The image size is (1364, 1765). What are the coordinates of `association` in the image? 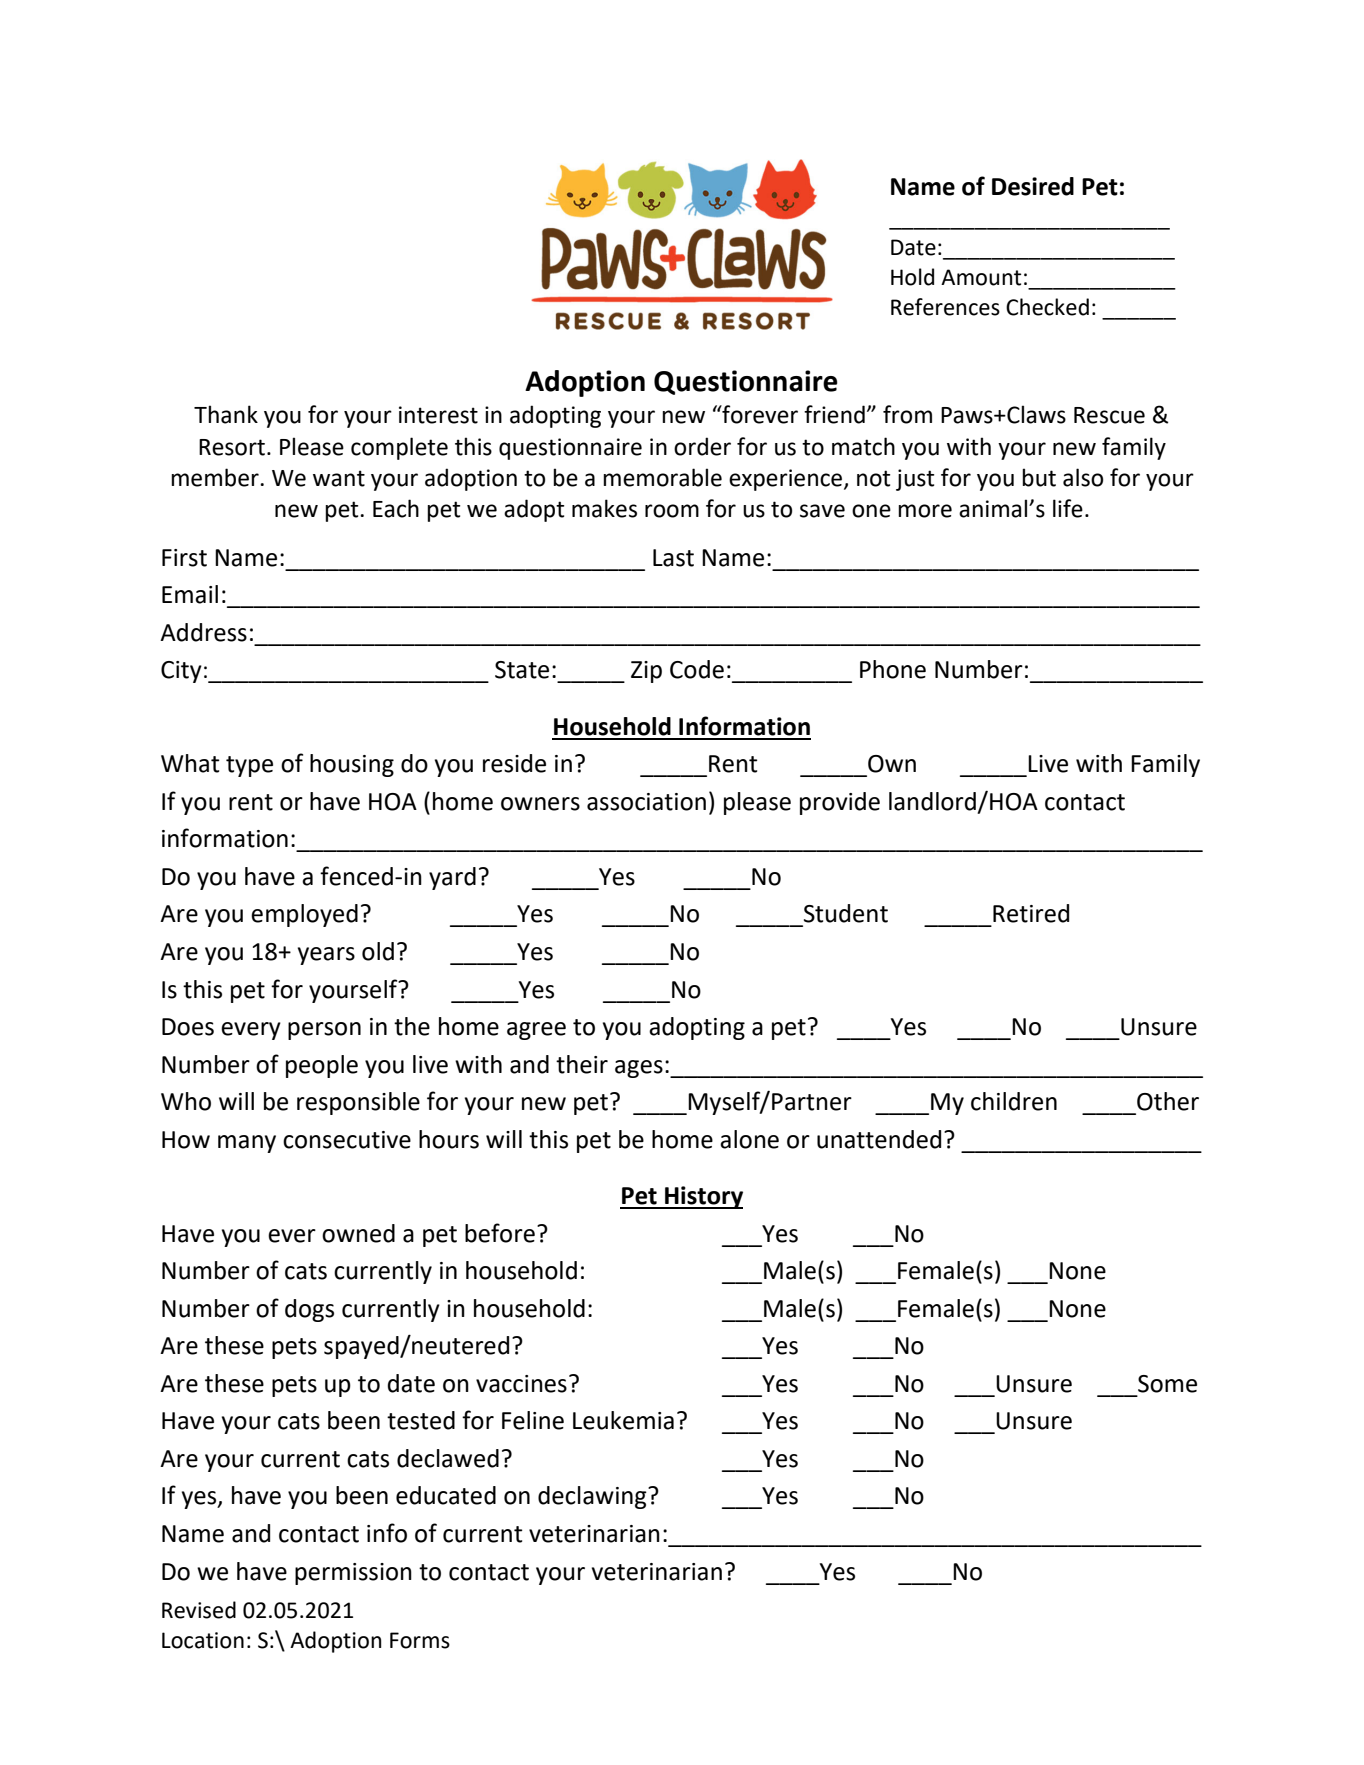 It's located at (646, 802).
